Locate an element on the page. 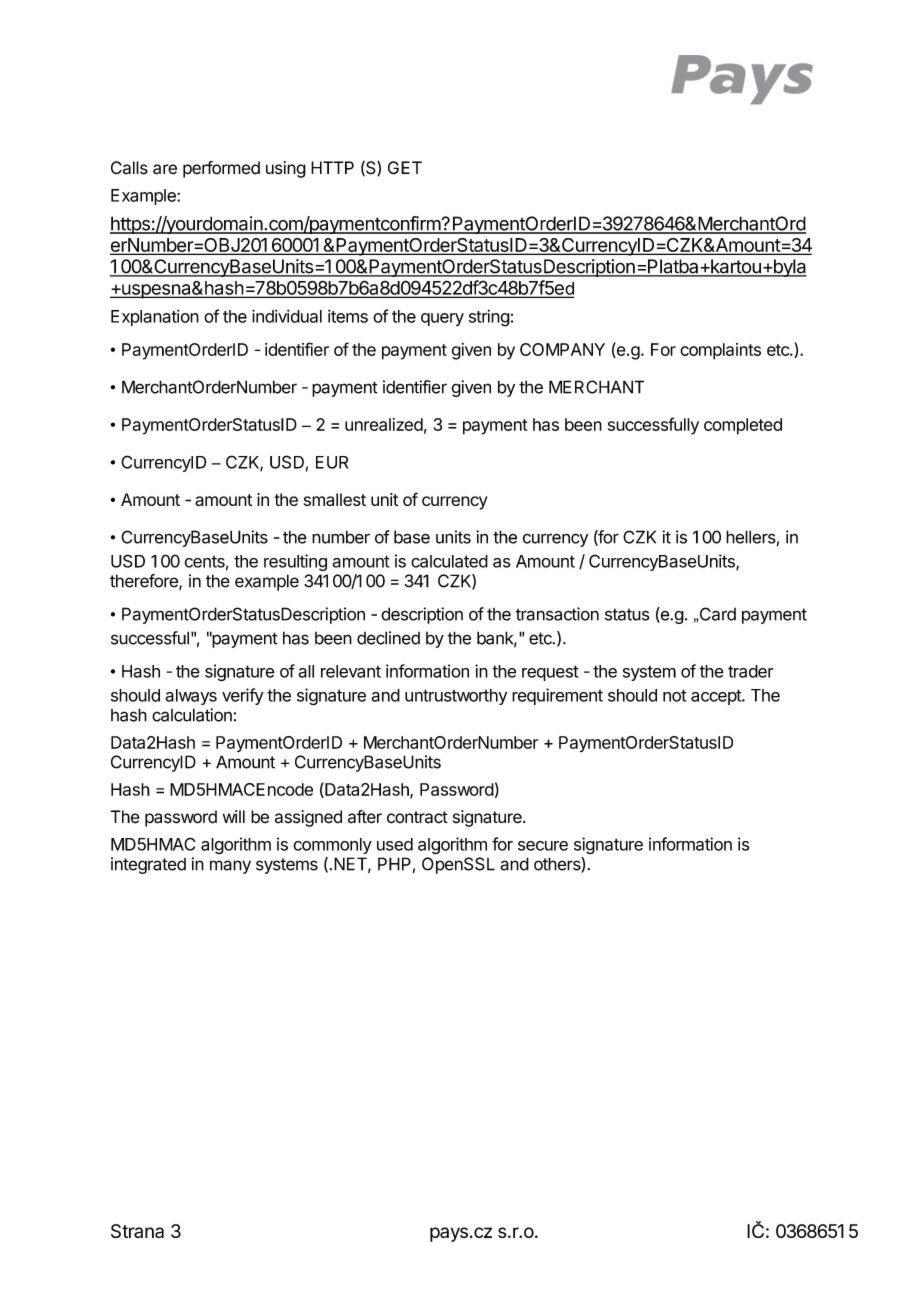  GET is located at coordinates (405, 168).
